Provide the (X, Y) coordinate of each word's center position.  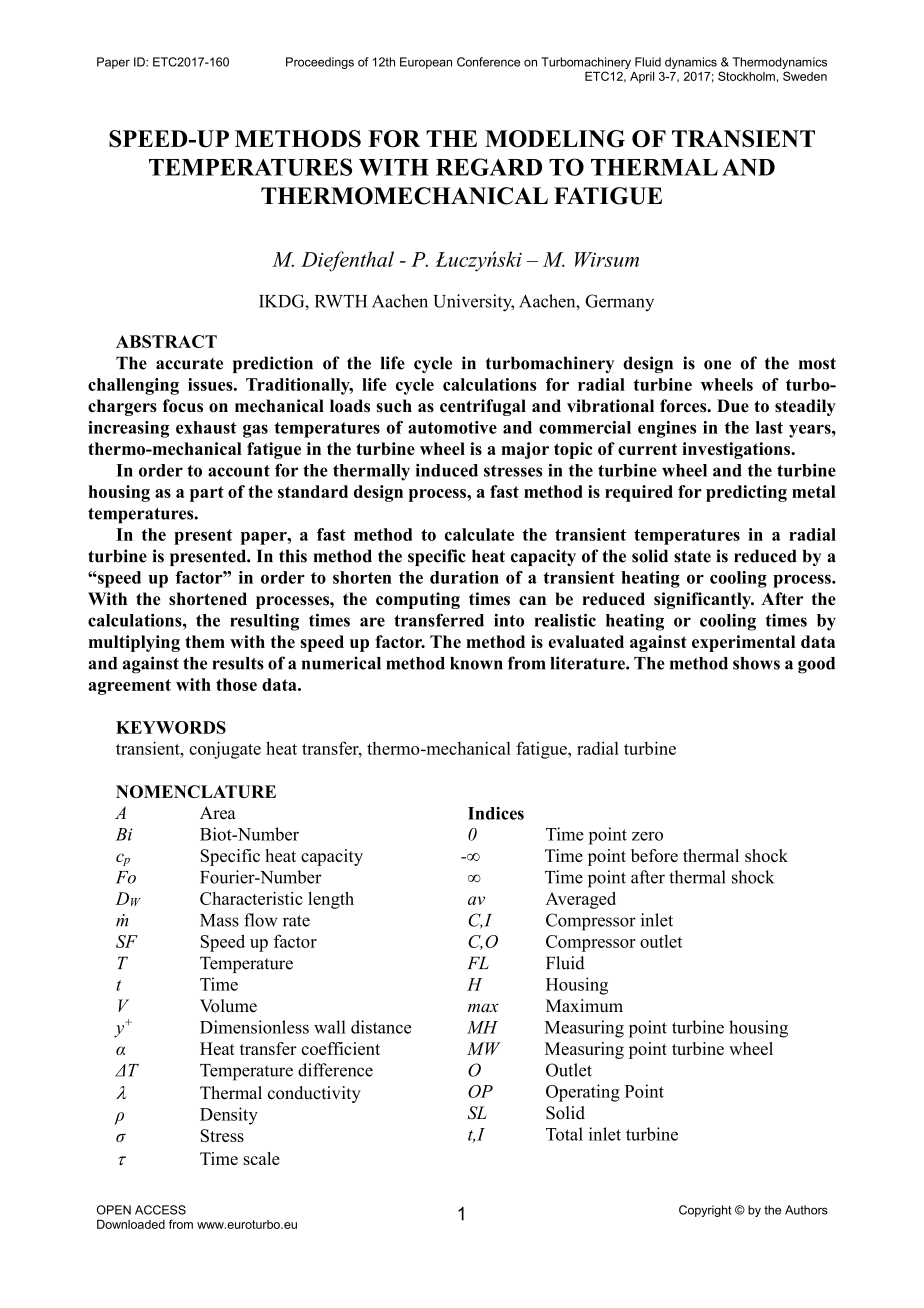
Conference (488, 62)
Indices (496, 813)
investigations (737, 450)
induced (447, 470)
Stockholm (746, 76)
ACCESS (160, 1210)
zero (647, 836)
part (207, 494)
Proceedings (320, 63)
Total (564, 1134)
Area (218, 813)
